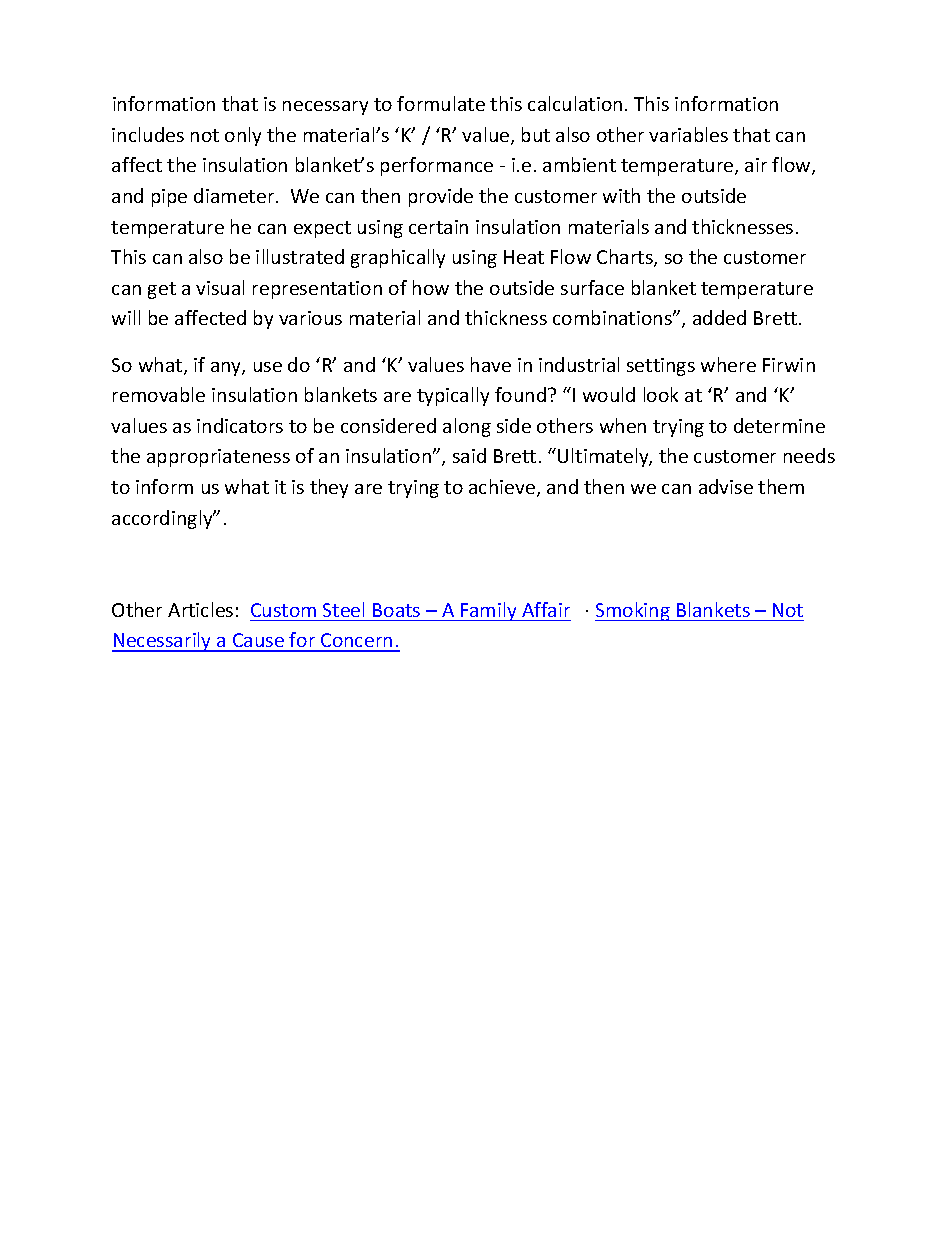 This document has height=1233, width=952. I want to click on pipe, so click(169, 198).
